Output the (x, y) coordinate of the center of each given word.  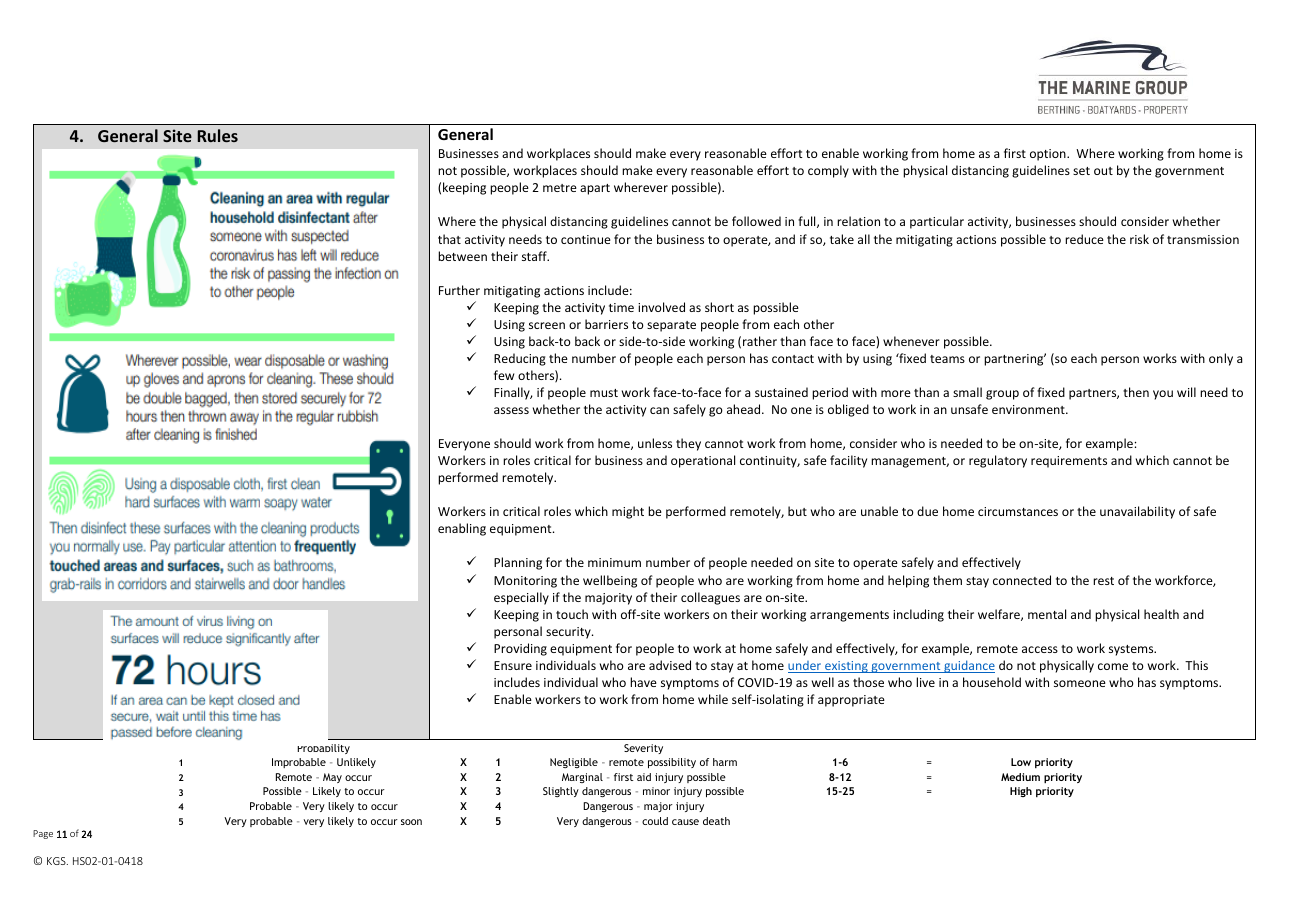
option (1049, 155)
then (1136, 392)
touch (572, 614)
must (604, 393)
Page (43, 834)
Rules (218, 135)
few (504, 375)
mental (1047, 614)
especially (521, 598)
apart (595, 189)
